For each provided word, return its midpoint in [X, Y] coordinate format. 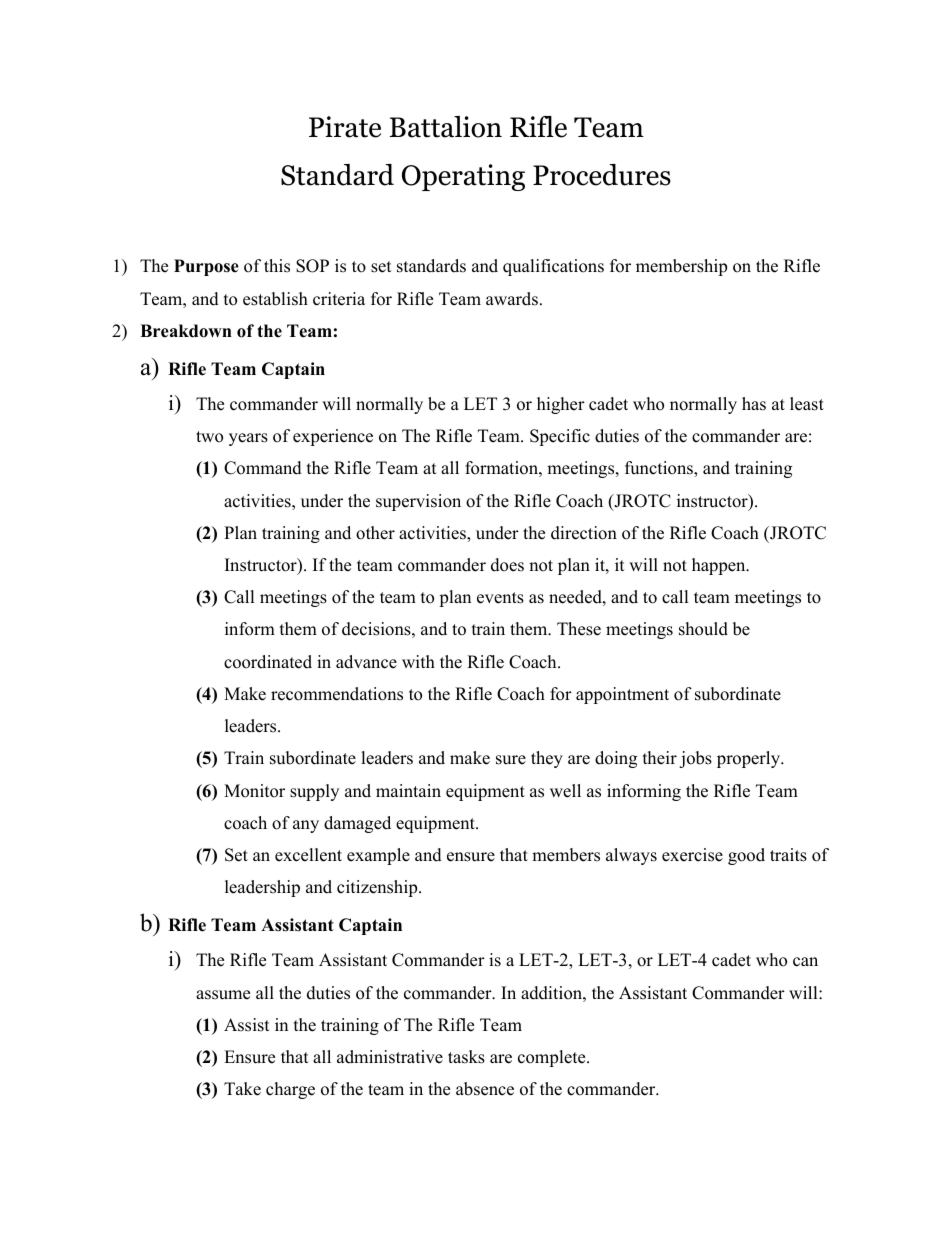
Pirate [345, 127]
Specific [560, 437]
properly [750, 759]
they [547, 759]
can [805, 962]
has [754, 404]
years [248, 439]
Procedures [602, 175]
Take [242, 1089]
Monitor [254, 791]
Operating [463, 177]
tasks [466, 1057]
